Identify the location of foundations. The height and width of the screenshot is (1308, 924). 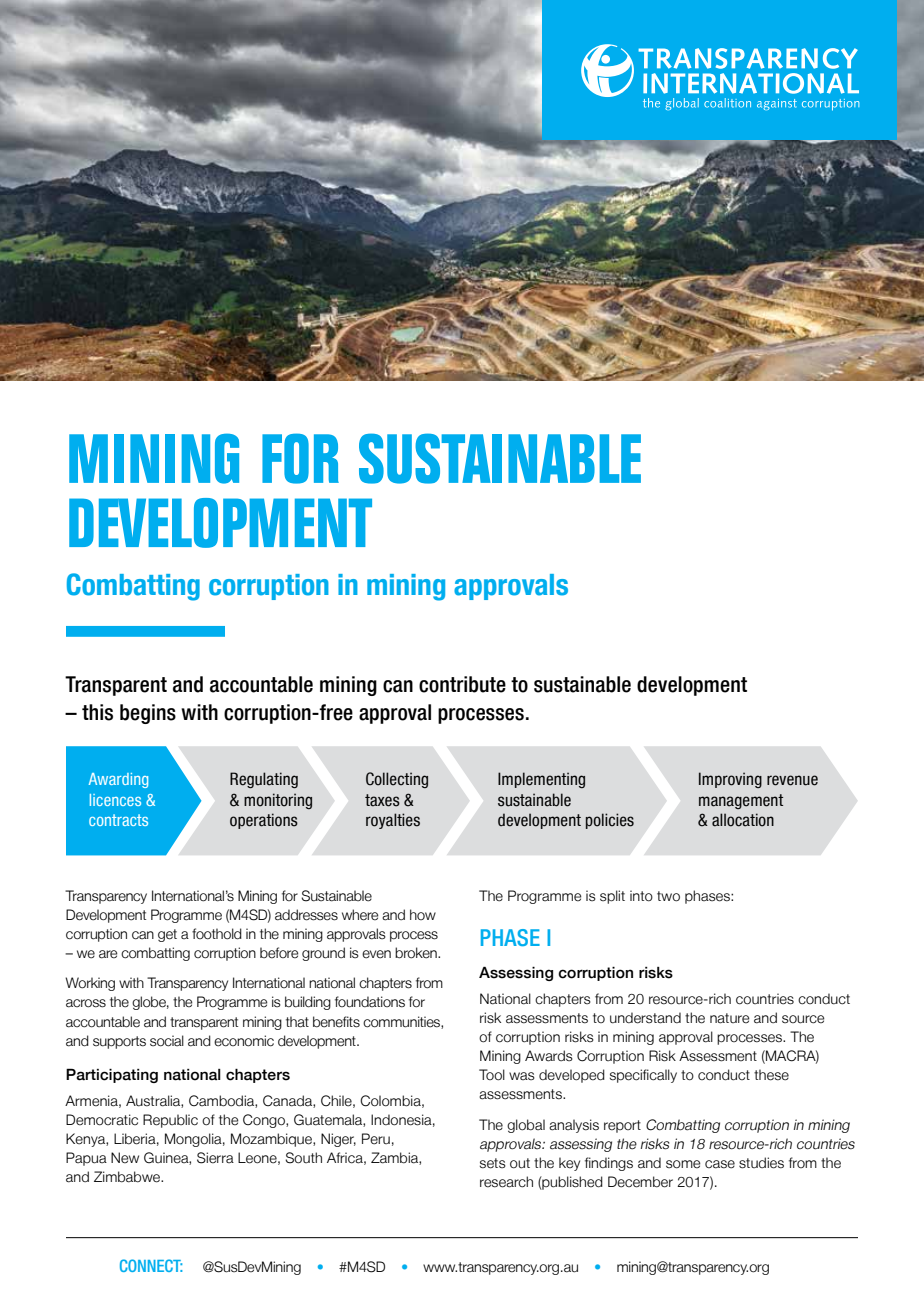
(370, 1002).
